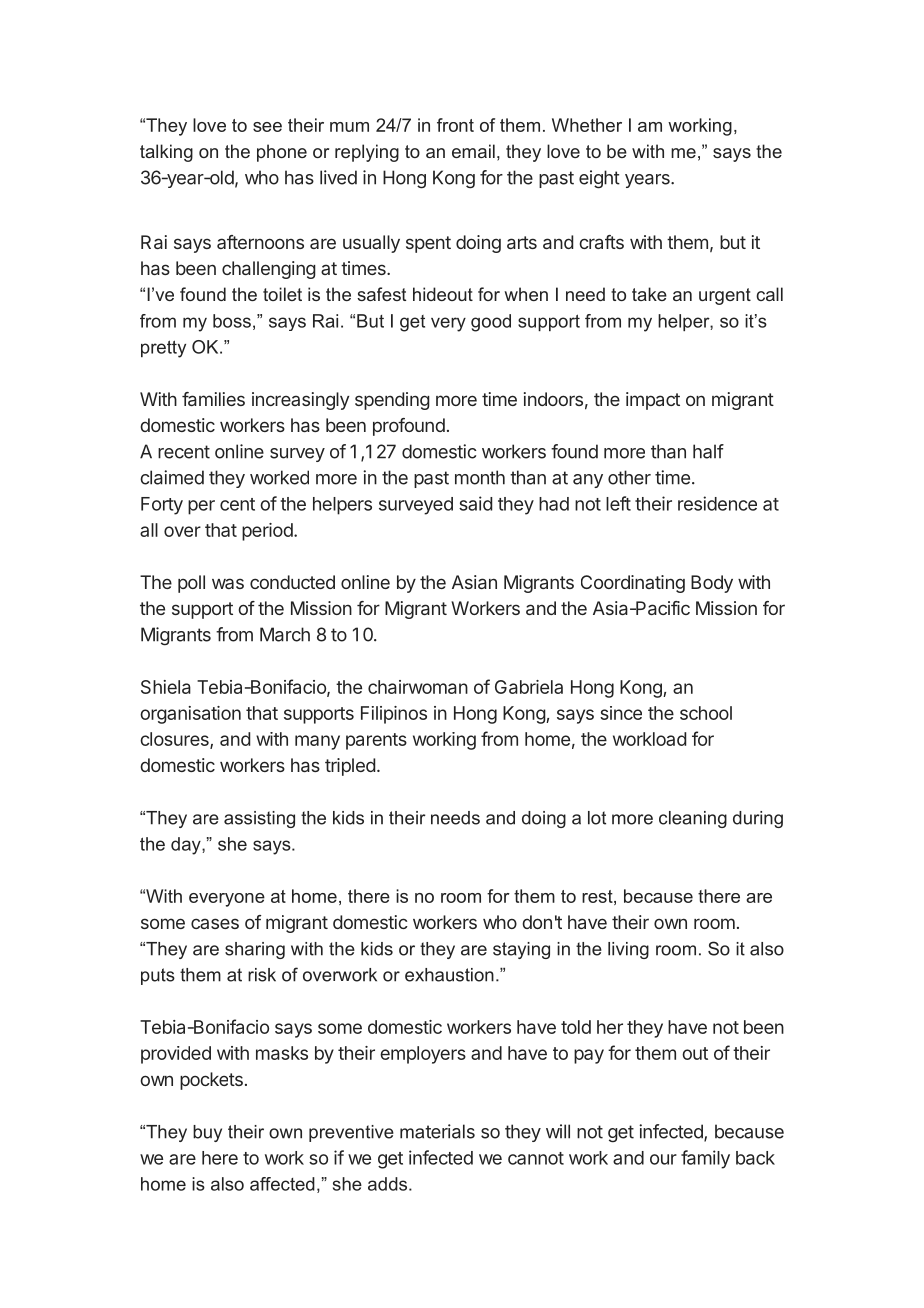  I want to click on email, so click(473, 151).
